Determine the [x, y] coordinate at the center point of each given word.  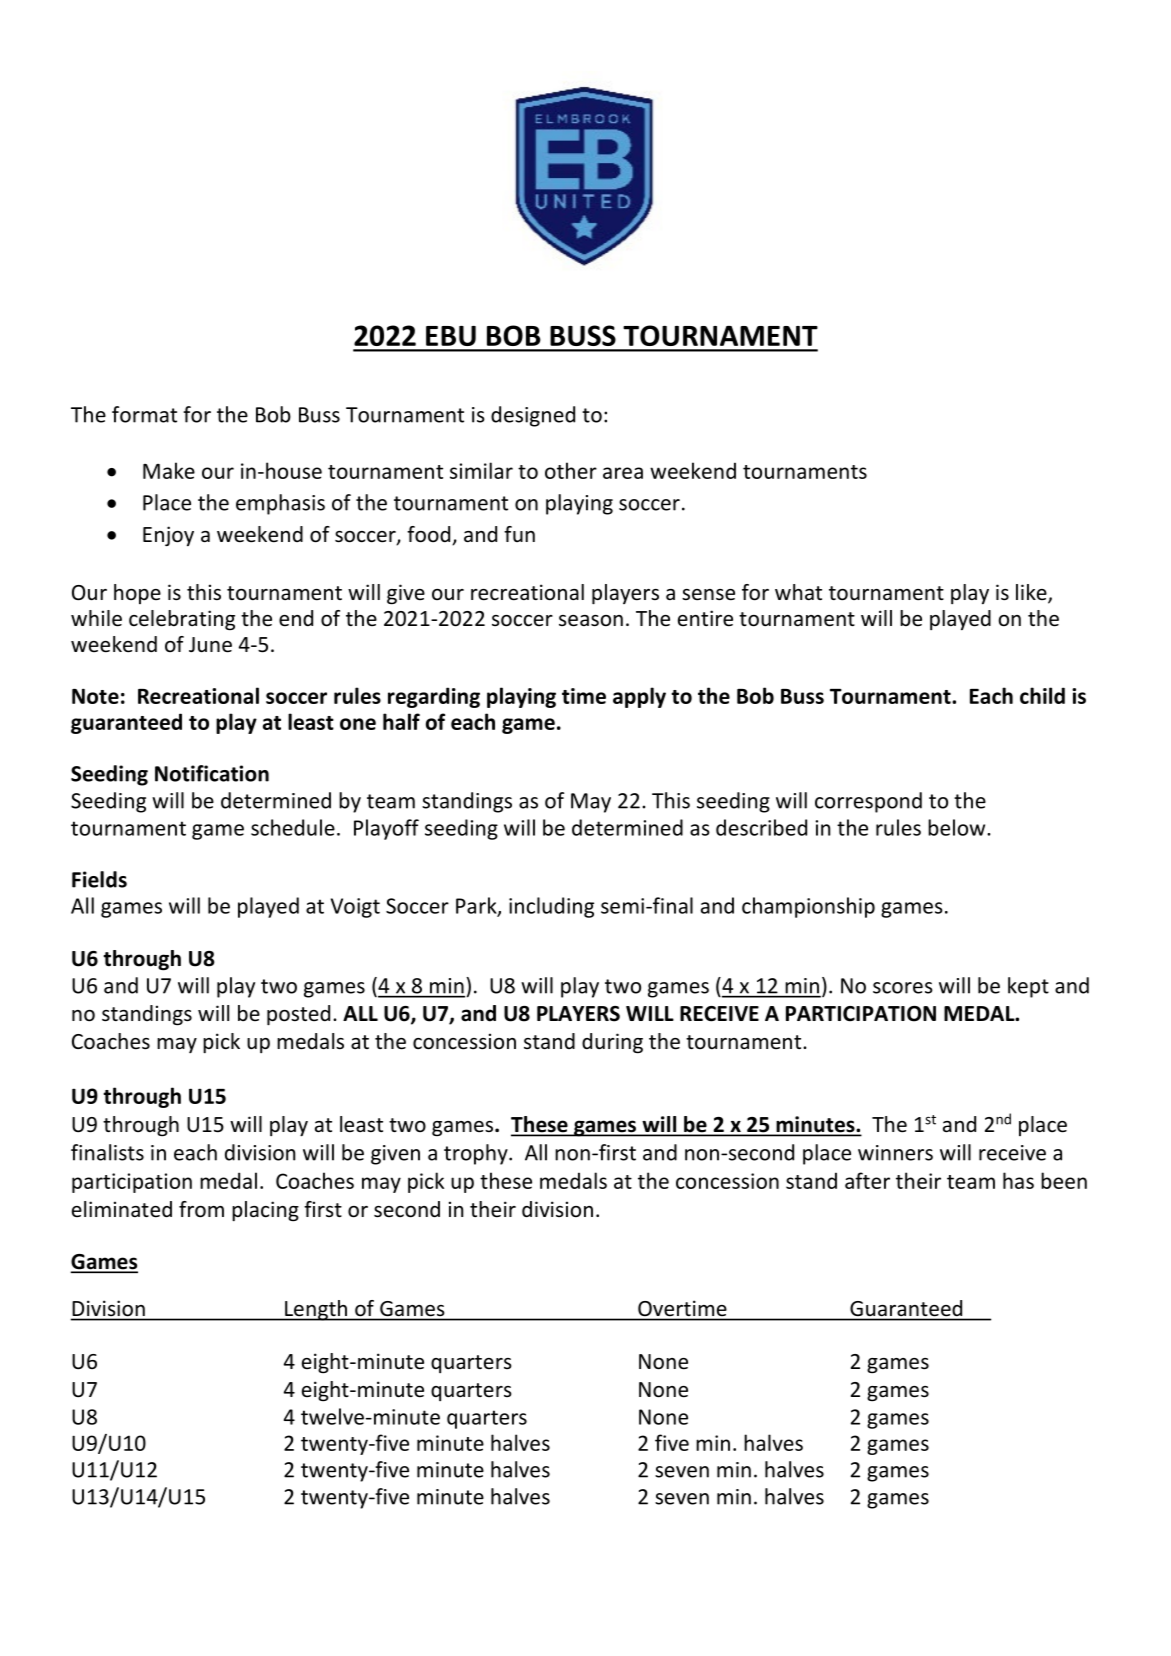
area [623, 473]
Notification [212, 773]
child [1042, 695]
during [612, 1043]
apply [639, 697]
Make [169, 470]
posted [298, 1015]
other [571, 470]
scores [903, 988]
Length [316, 1310]
